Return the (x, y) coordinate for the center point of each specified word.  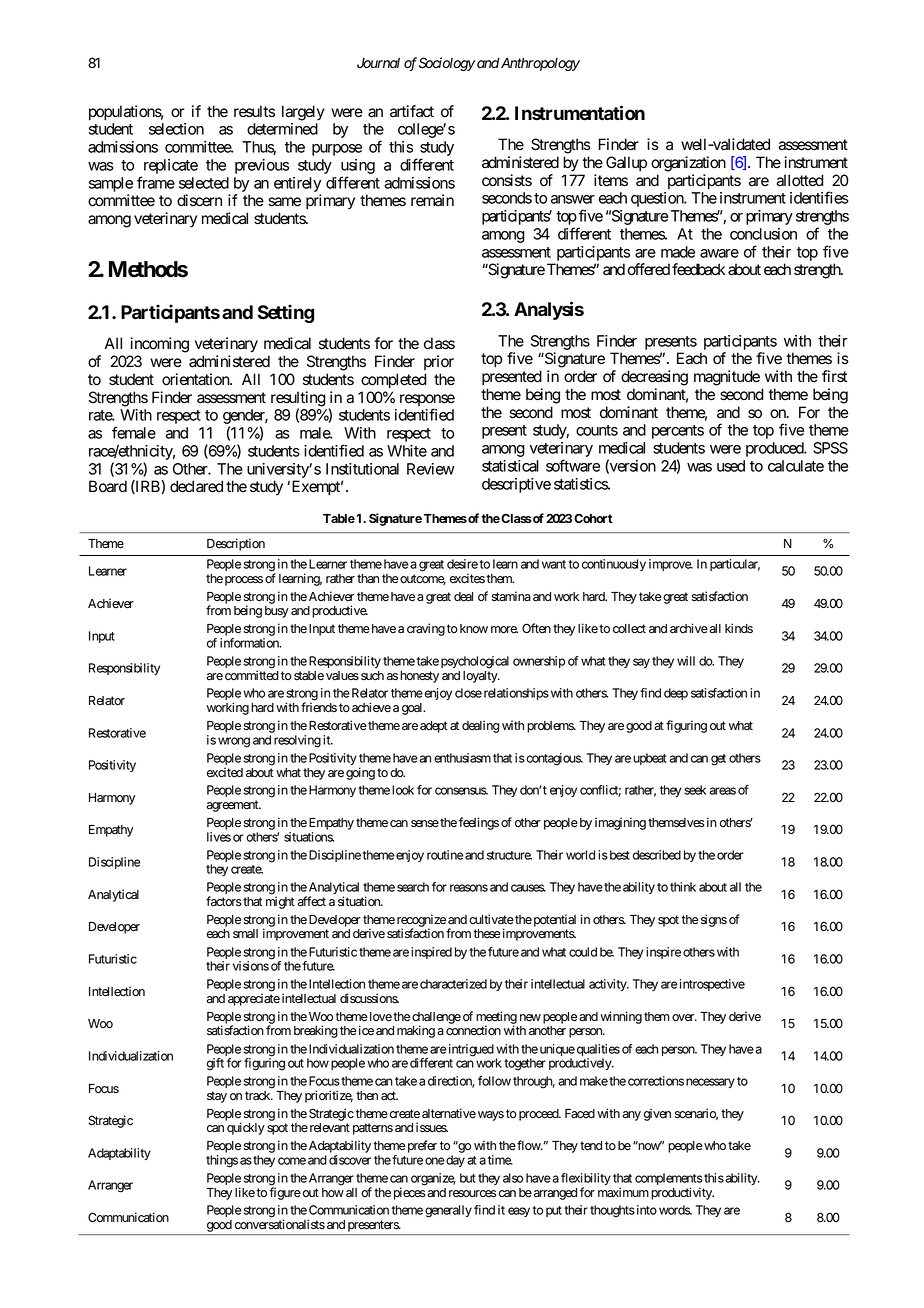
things (222, 1161)
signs (714, 920)
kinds (739, 628)
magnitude (727, 378)
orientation (196, 379)
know (472, 628)
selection (176, 129)
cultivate (491, 919)
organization (688, 164)
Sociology (447, 64)
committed (252, 675)
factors (224, 901)
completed (394, 380)
